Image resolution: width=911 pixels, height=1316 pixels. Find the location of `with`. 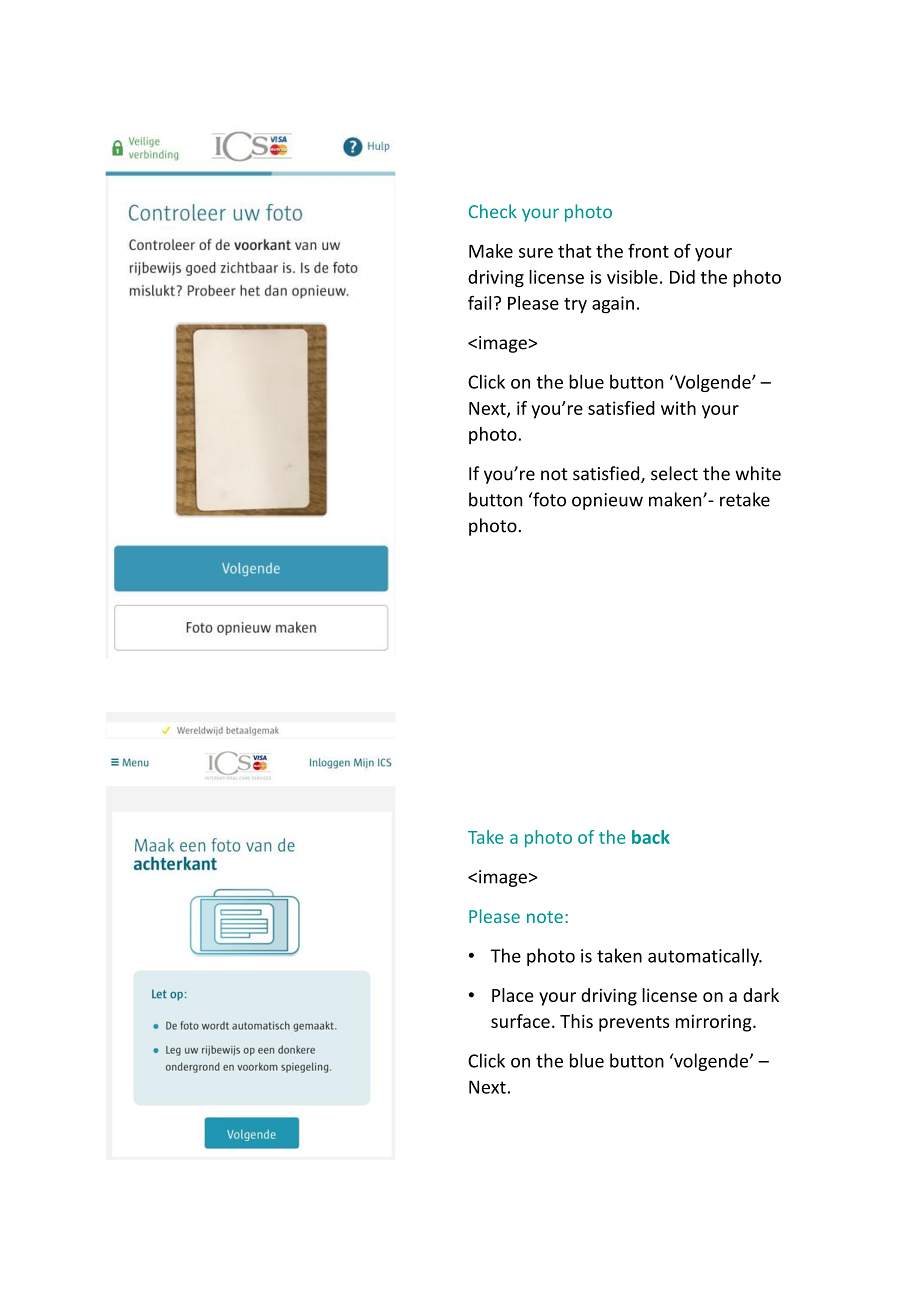

with is located at coordinates (678, 408).
